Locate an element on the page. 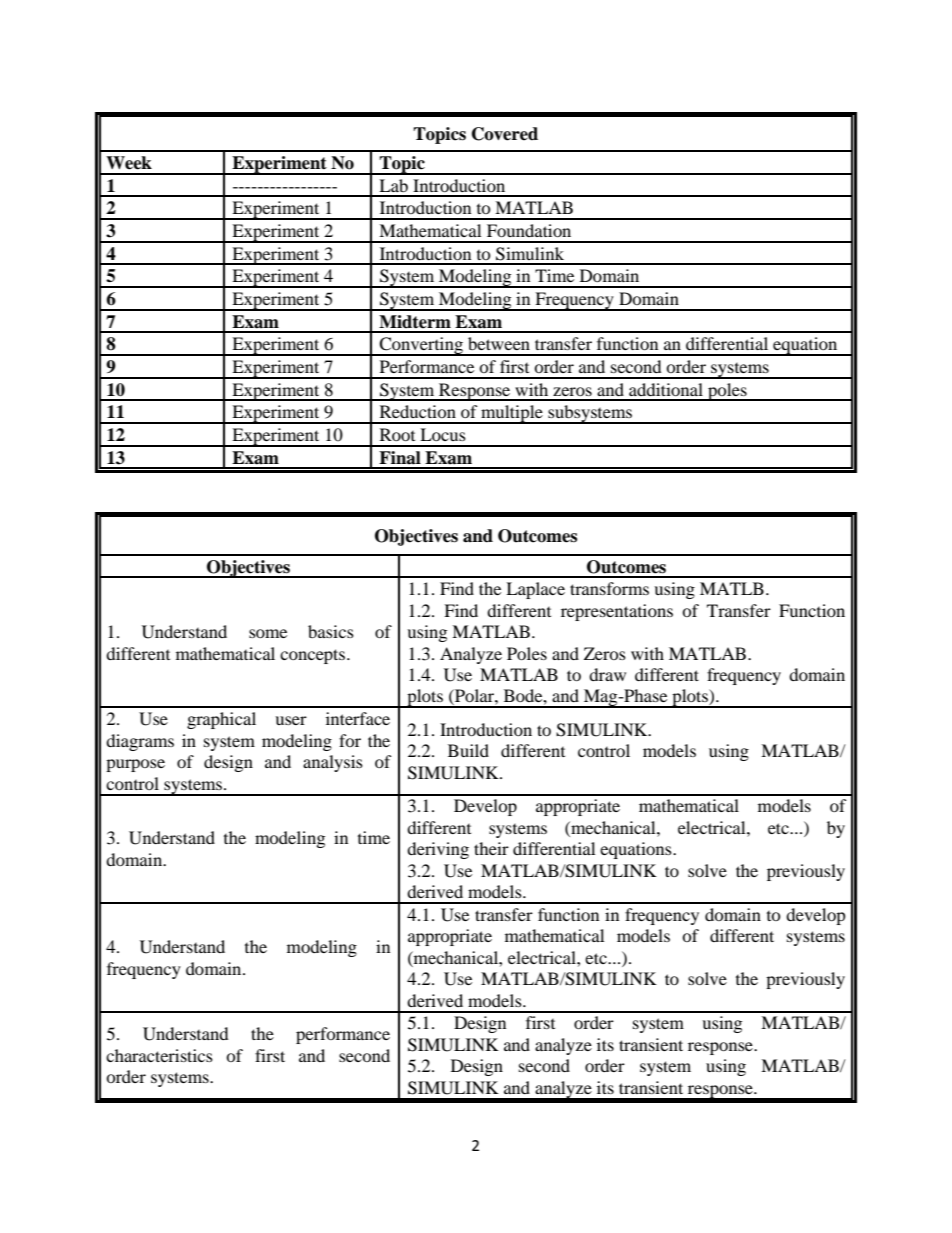  characteristics is located at coordinates (159, 1055).
